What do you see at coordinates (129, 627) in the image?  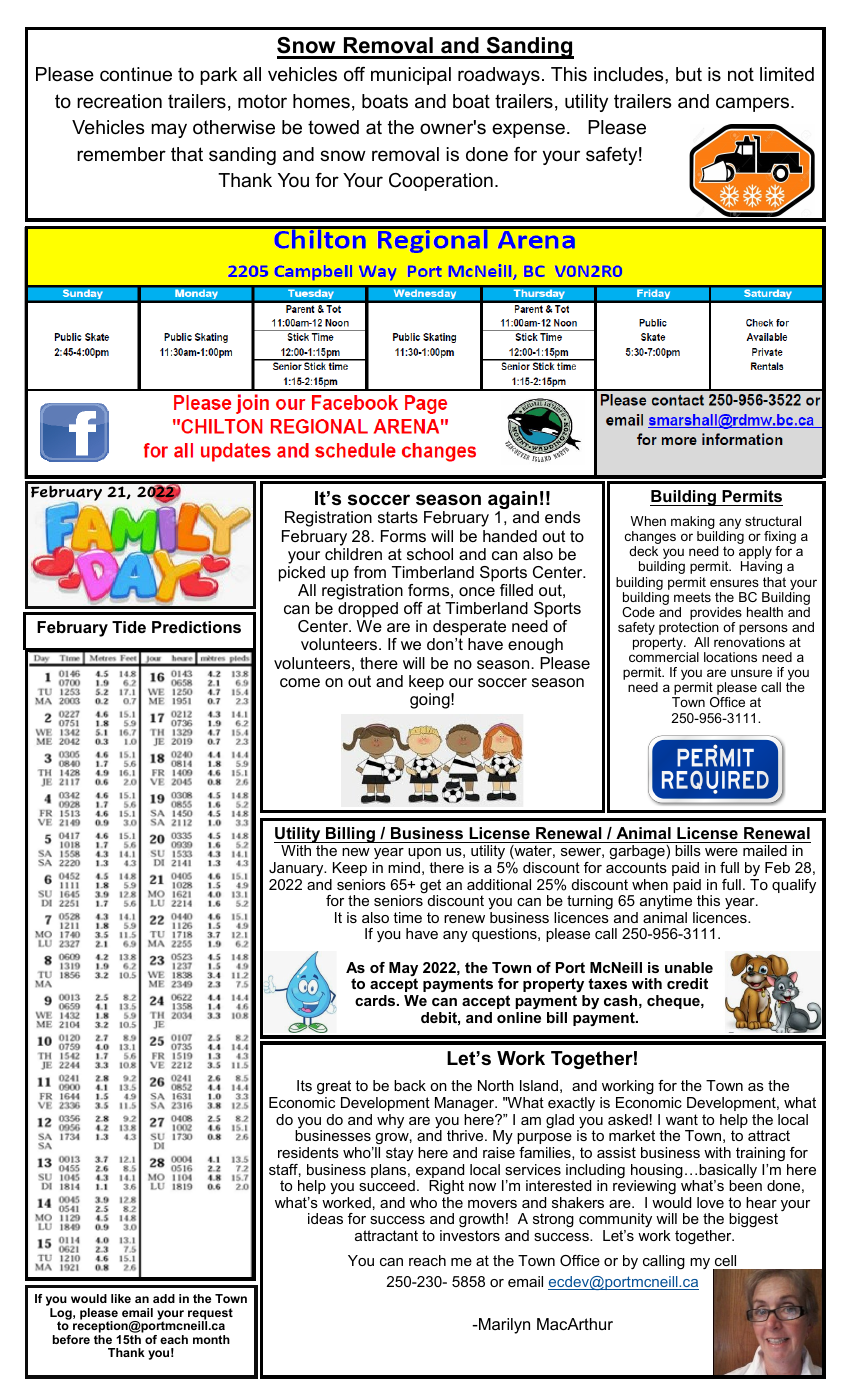 I see `Tide` at bounding box center [129, 627].
